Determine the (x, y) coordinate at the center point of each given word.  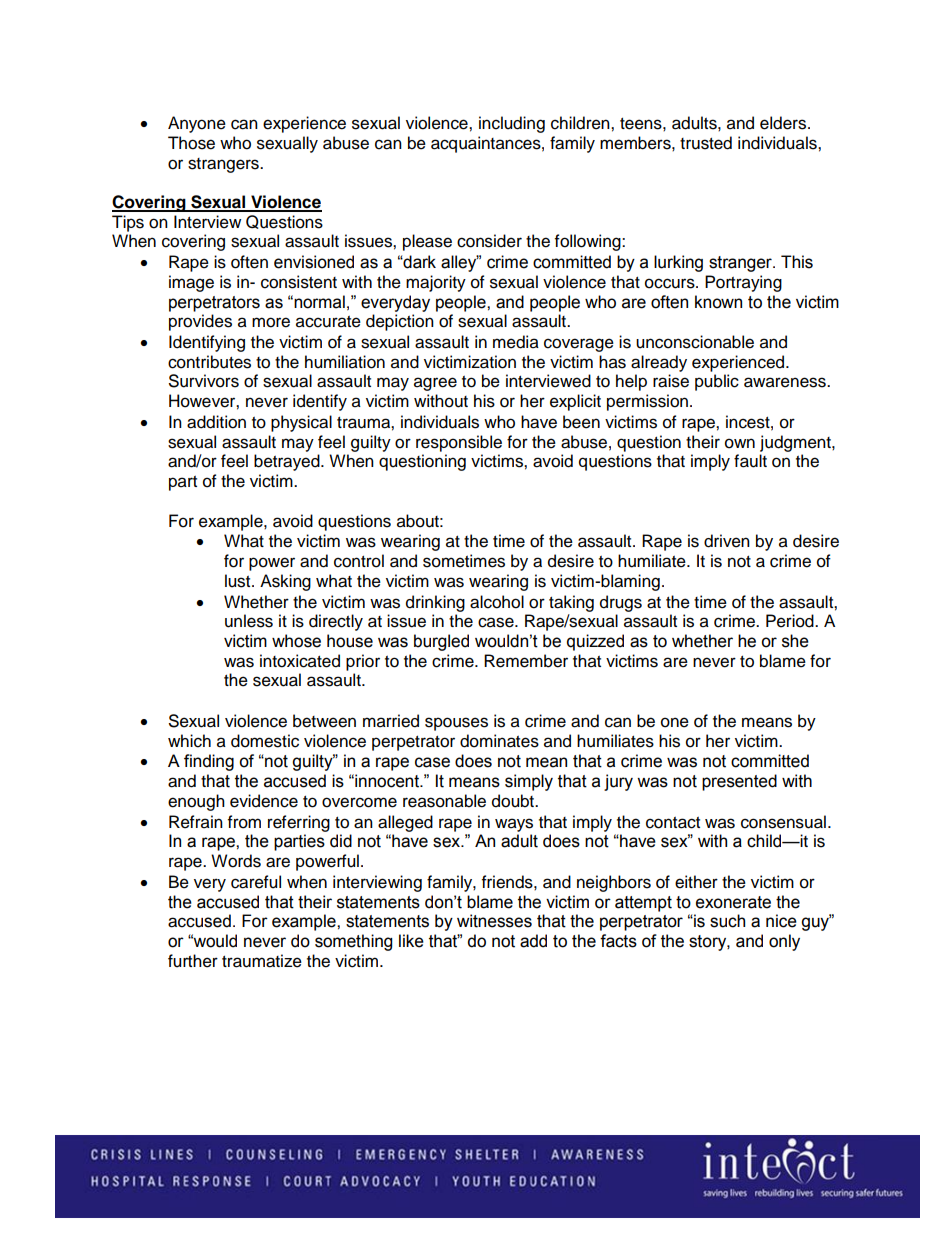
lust (239, 581)
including (512, 124)
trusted (706, 143)
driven (727, 541)
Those (191, 143)
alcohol (497, 602)
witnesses (494, 921)
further (193, 961)
